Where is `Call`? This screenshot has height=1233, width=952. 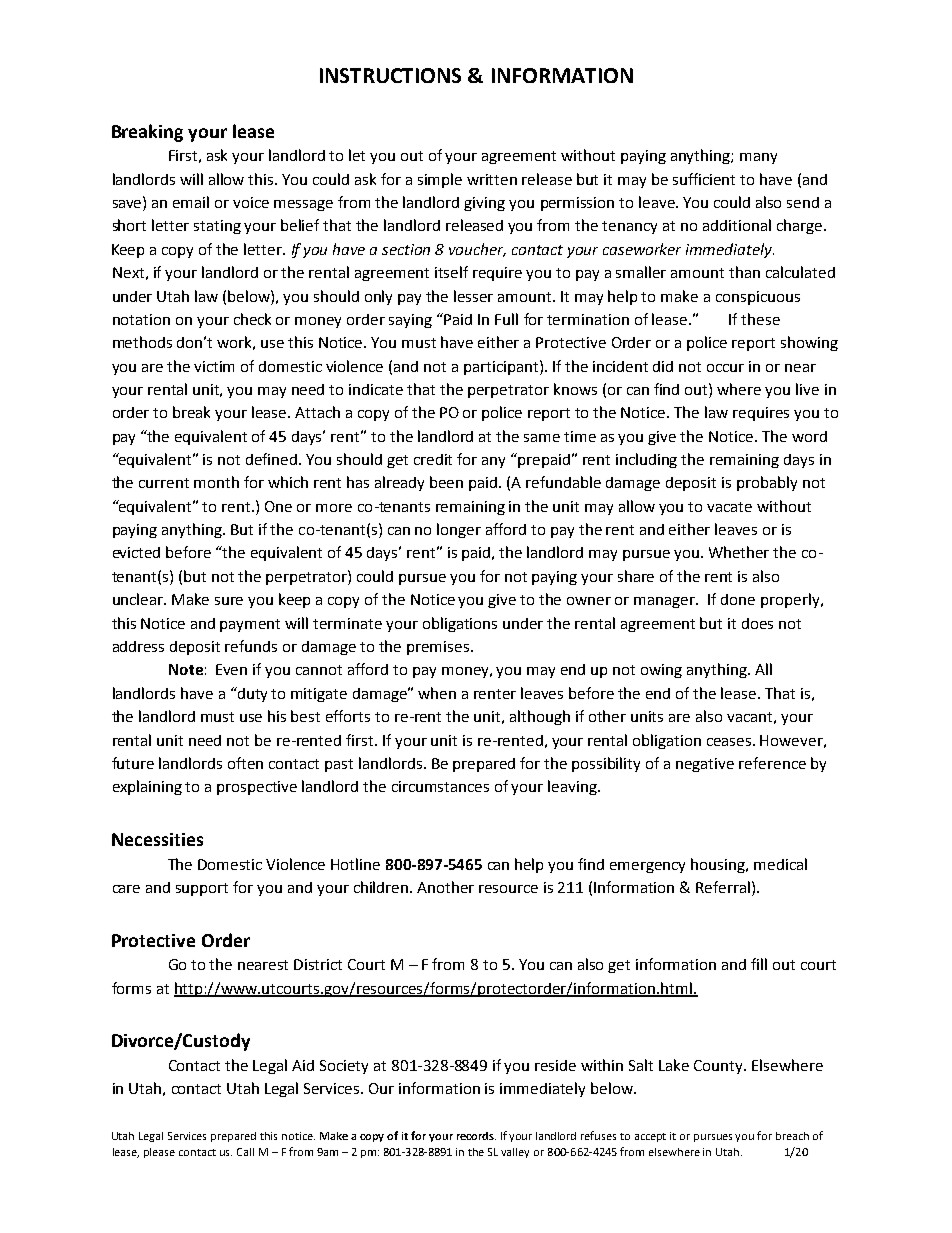
Call is located at coordinates (245, 1152).
